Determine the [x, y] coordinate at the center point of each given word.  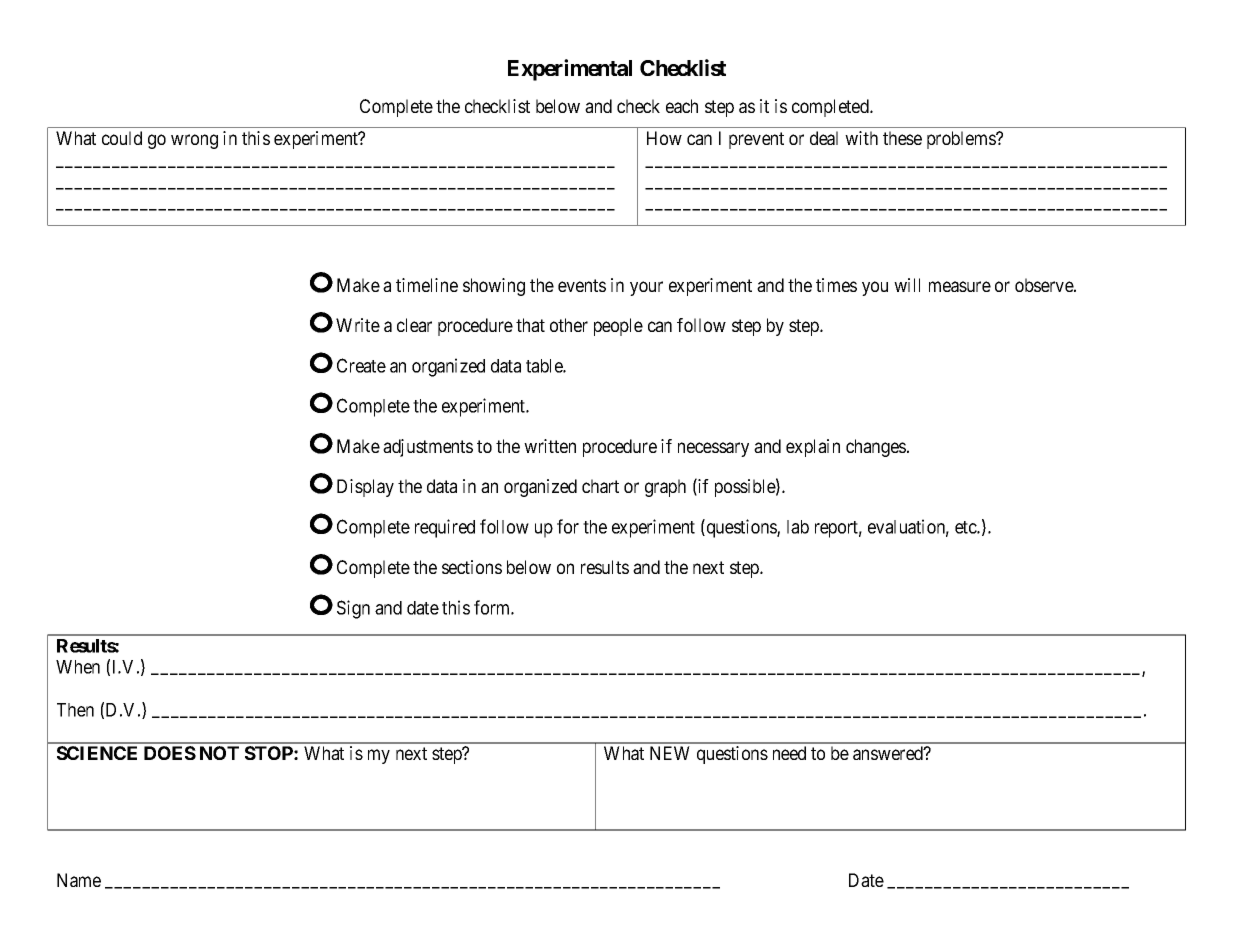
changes [876, 448]
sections [472, 567]
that [530, 325]
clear [414, 325]
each [682, 106]
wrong [194, 141]
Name [79, 880]
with [861, 138]
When [78, 667]
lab [798, 527]
